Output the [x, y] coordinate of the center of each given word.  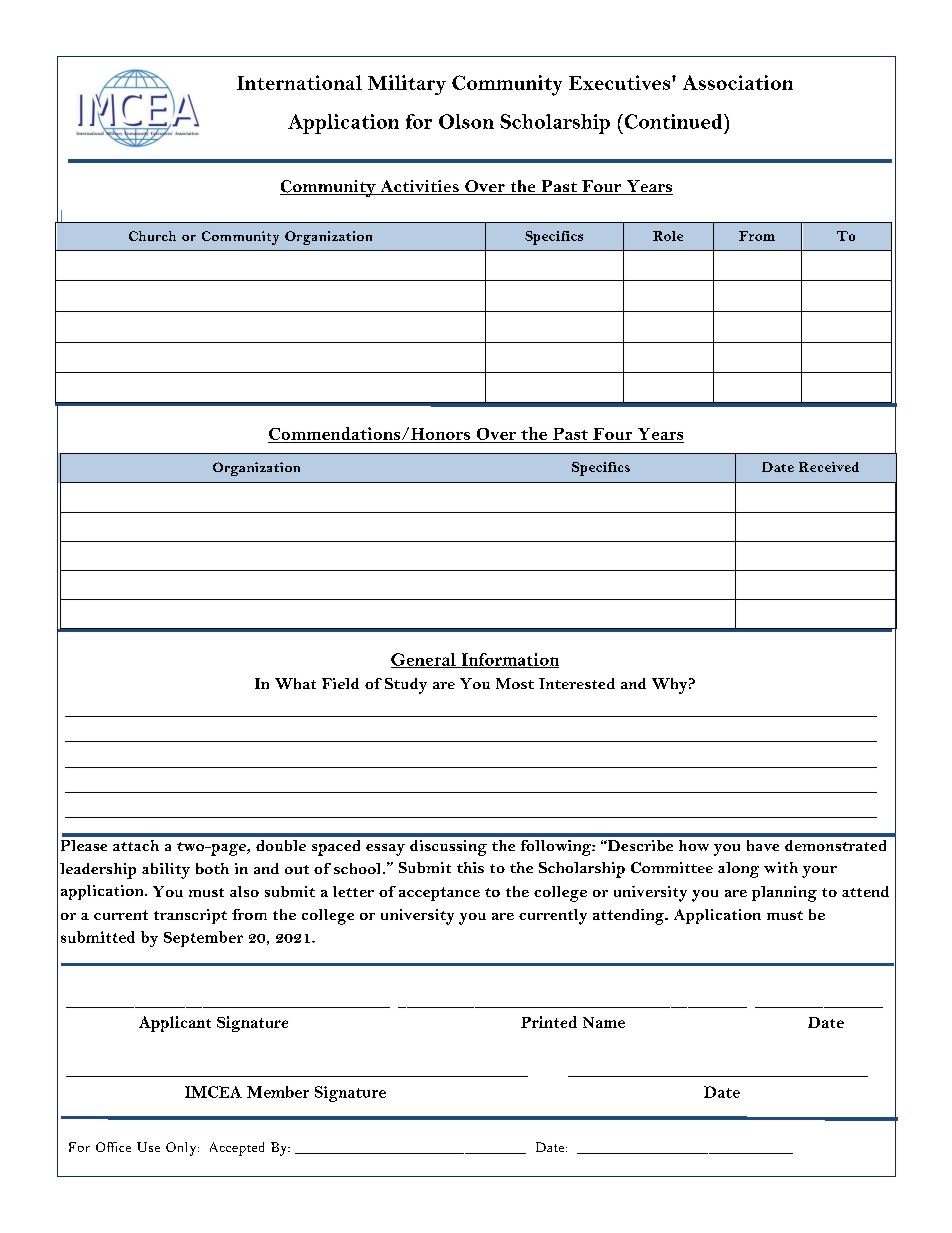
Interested [577, 683]
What [295, 683]
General [424, 660]
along [738, 870]
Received [829, 467]
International [299, 82]
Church [152, 236]
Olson [466, 121]
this [470, 867]
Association [738, 82]
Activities [419, 187]
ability [166, 871]
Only [182, 1149]
